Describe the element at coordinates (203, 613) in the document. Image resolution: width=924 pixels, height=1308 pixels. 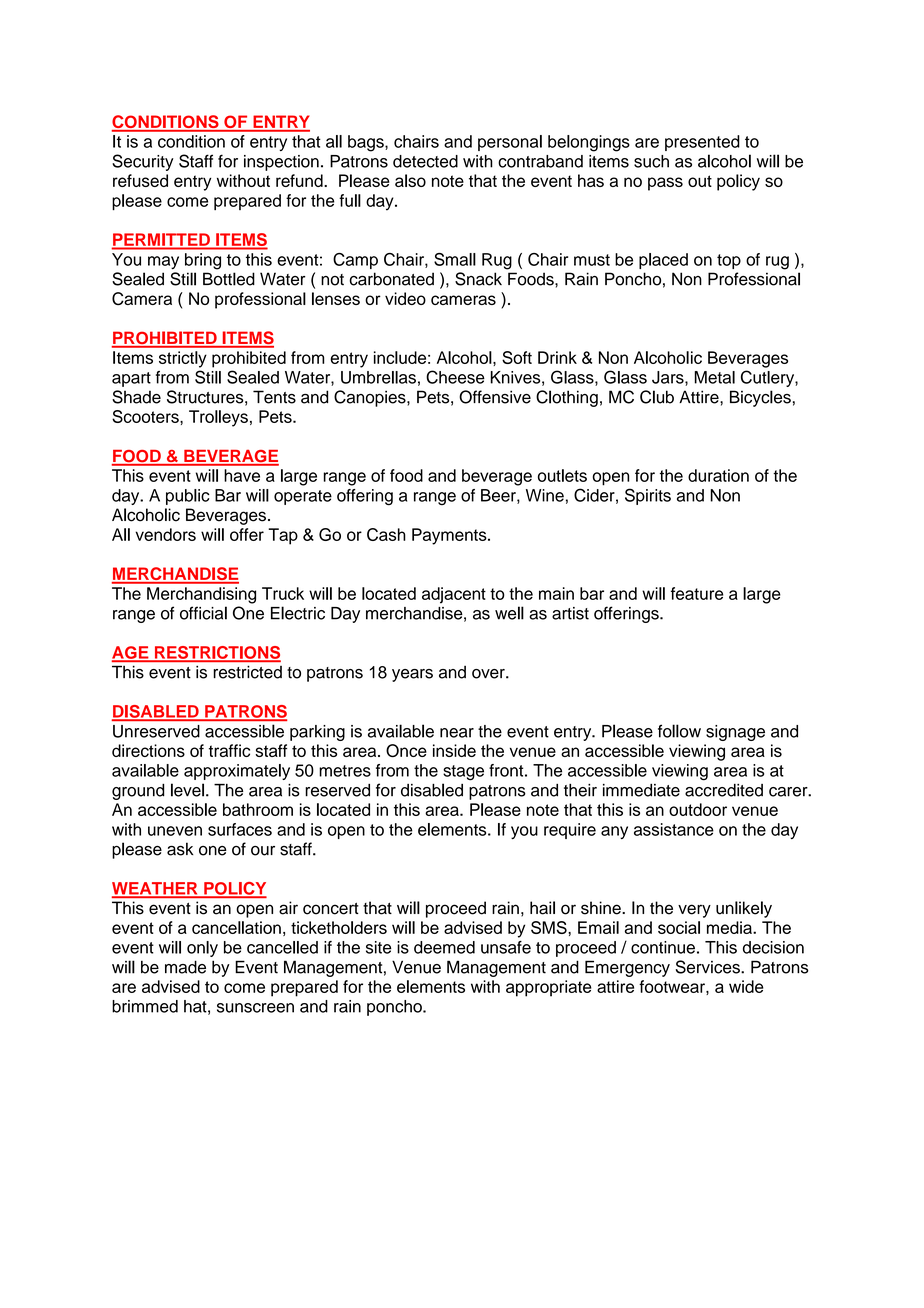
I see `official` at that location.
